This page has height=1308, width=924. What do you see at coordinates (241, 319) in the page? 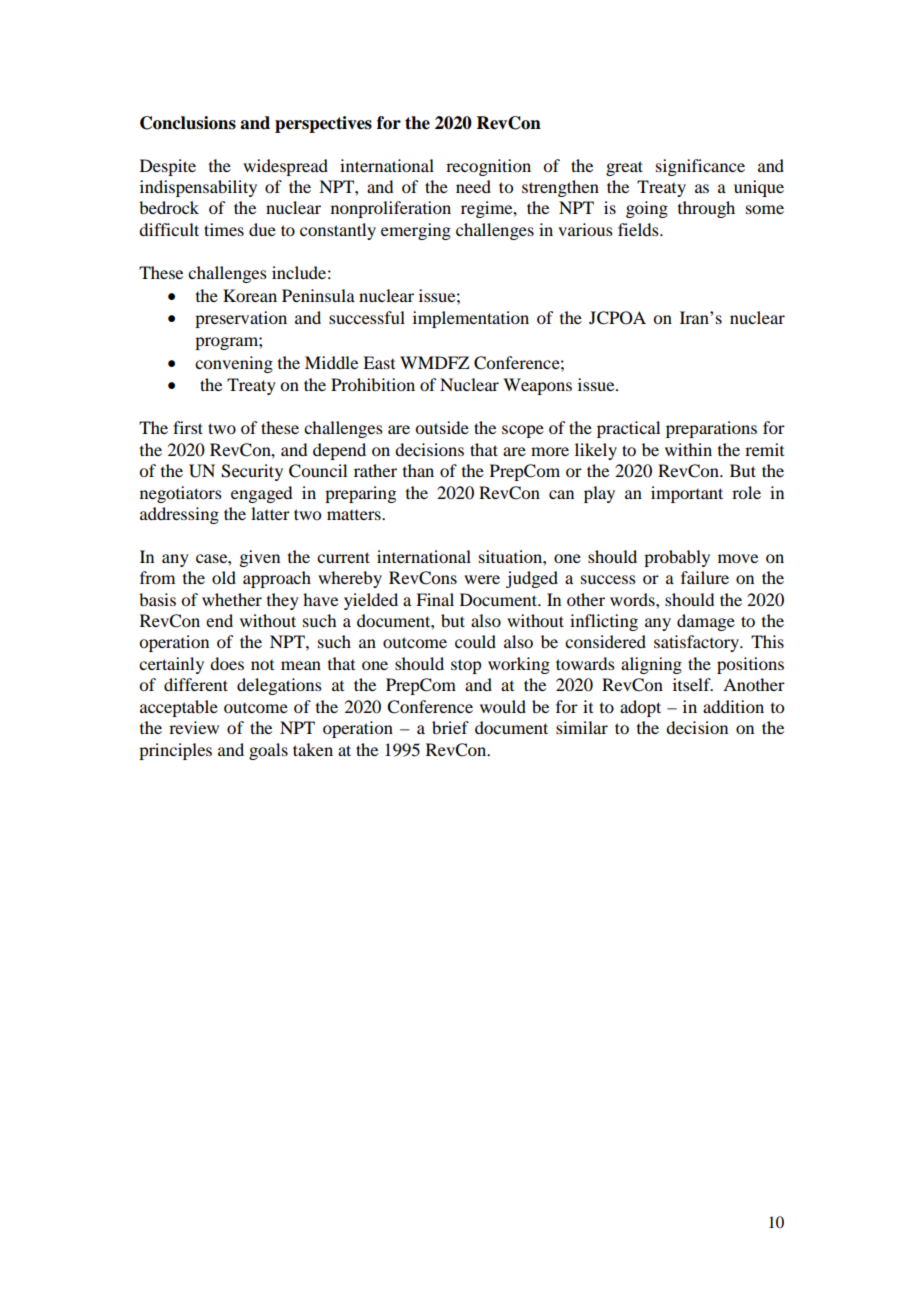
I see `preservation` at bounding box center [241, 319].
